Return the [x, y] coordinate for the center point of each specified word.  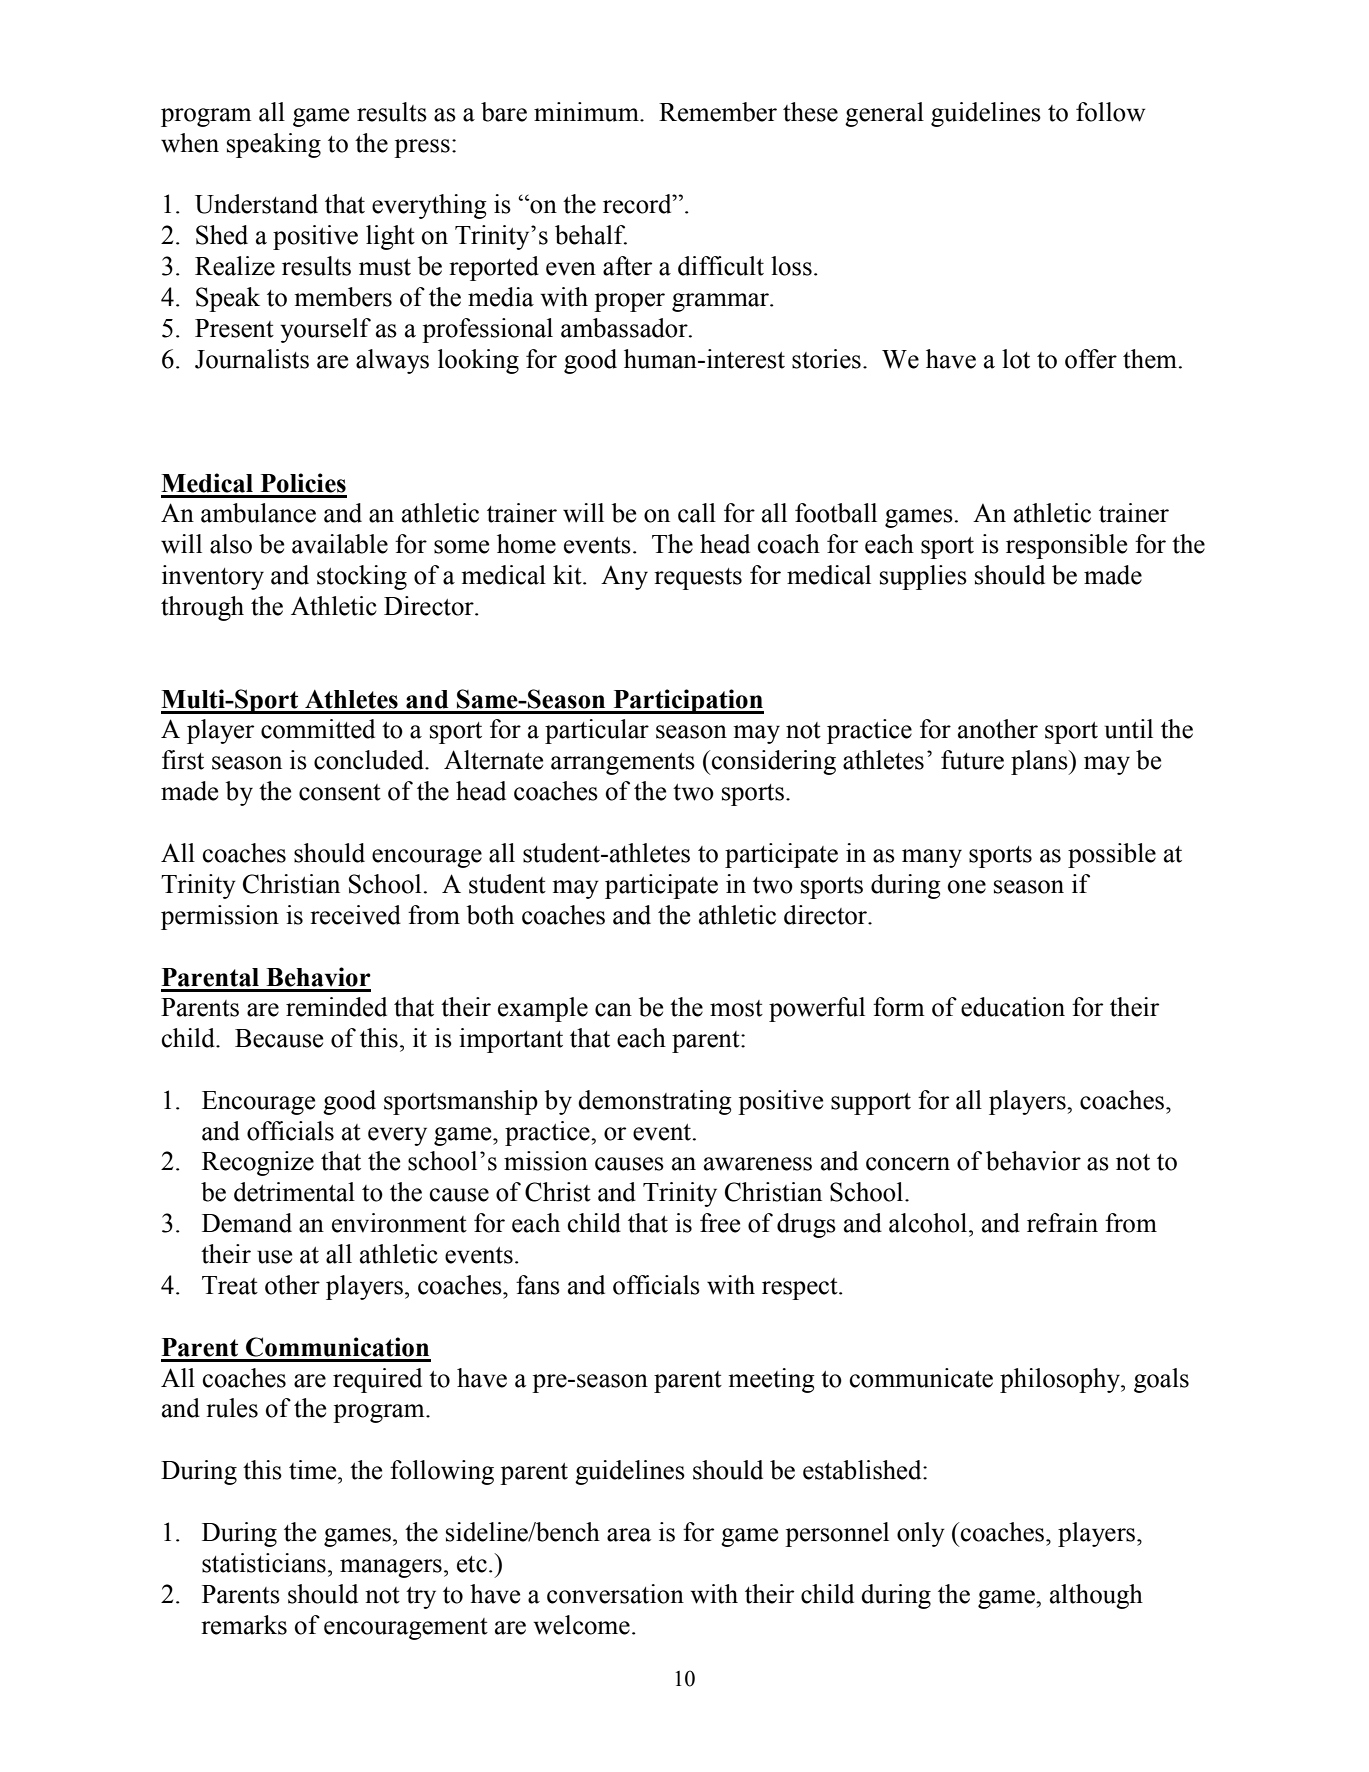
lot [1016, 359]
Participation [687, 701]
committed [318, 729]
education [1013, 1007]
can [613, 1010]
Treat [230, 1285]
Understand [256, 204]
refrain [1062, 1223]
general [884, 114]
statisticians [264, 1563]
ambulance [258, 513]
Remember [718, 112]
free [720, 1223]
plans [1040, 762]
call [697, 513]
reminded [336, 1007]
